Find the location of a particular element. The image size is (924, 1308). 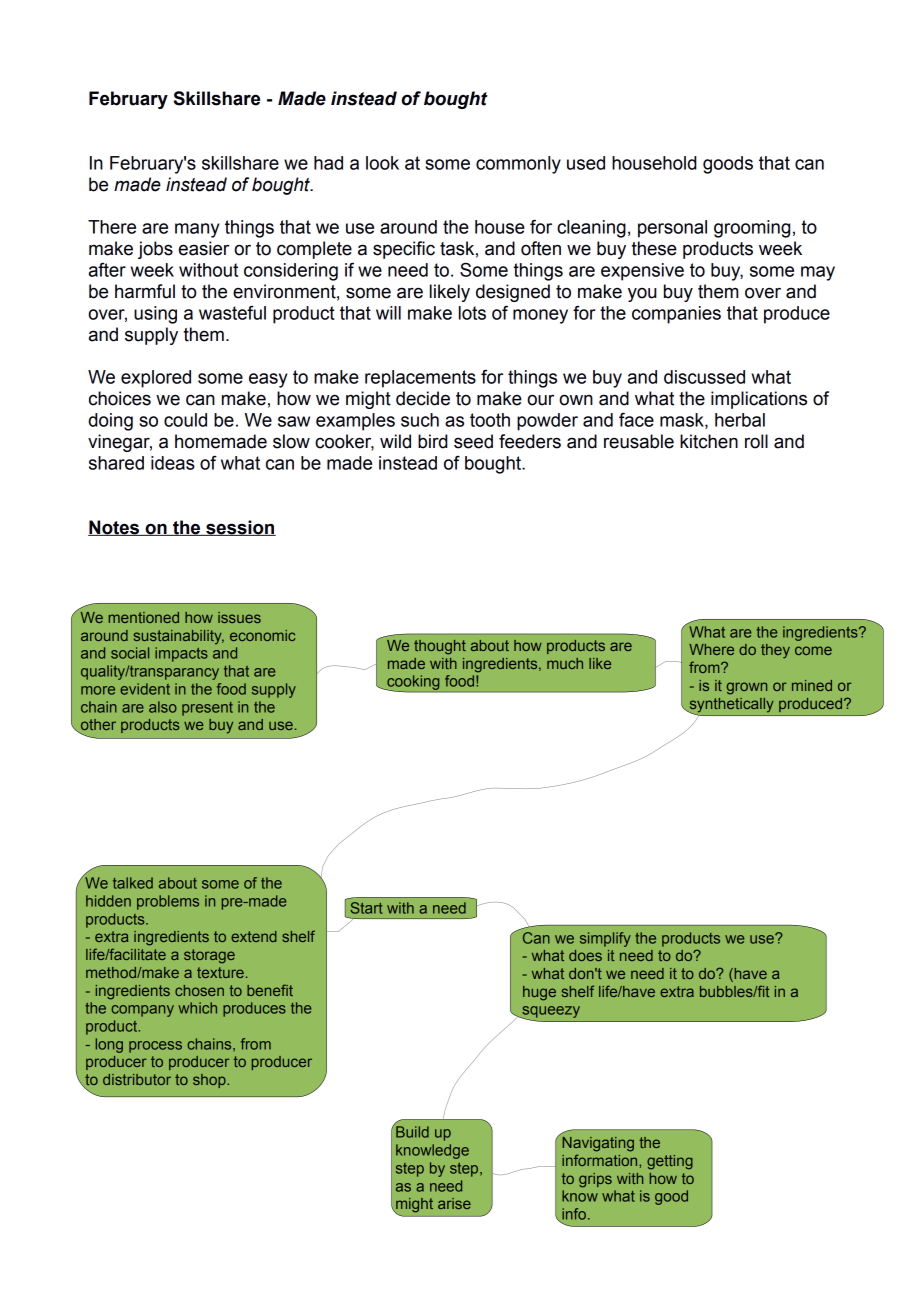

shop is located at coordinates (210, 1081).
